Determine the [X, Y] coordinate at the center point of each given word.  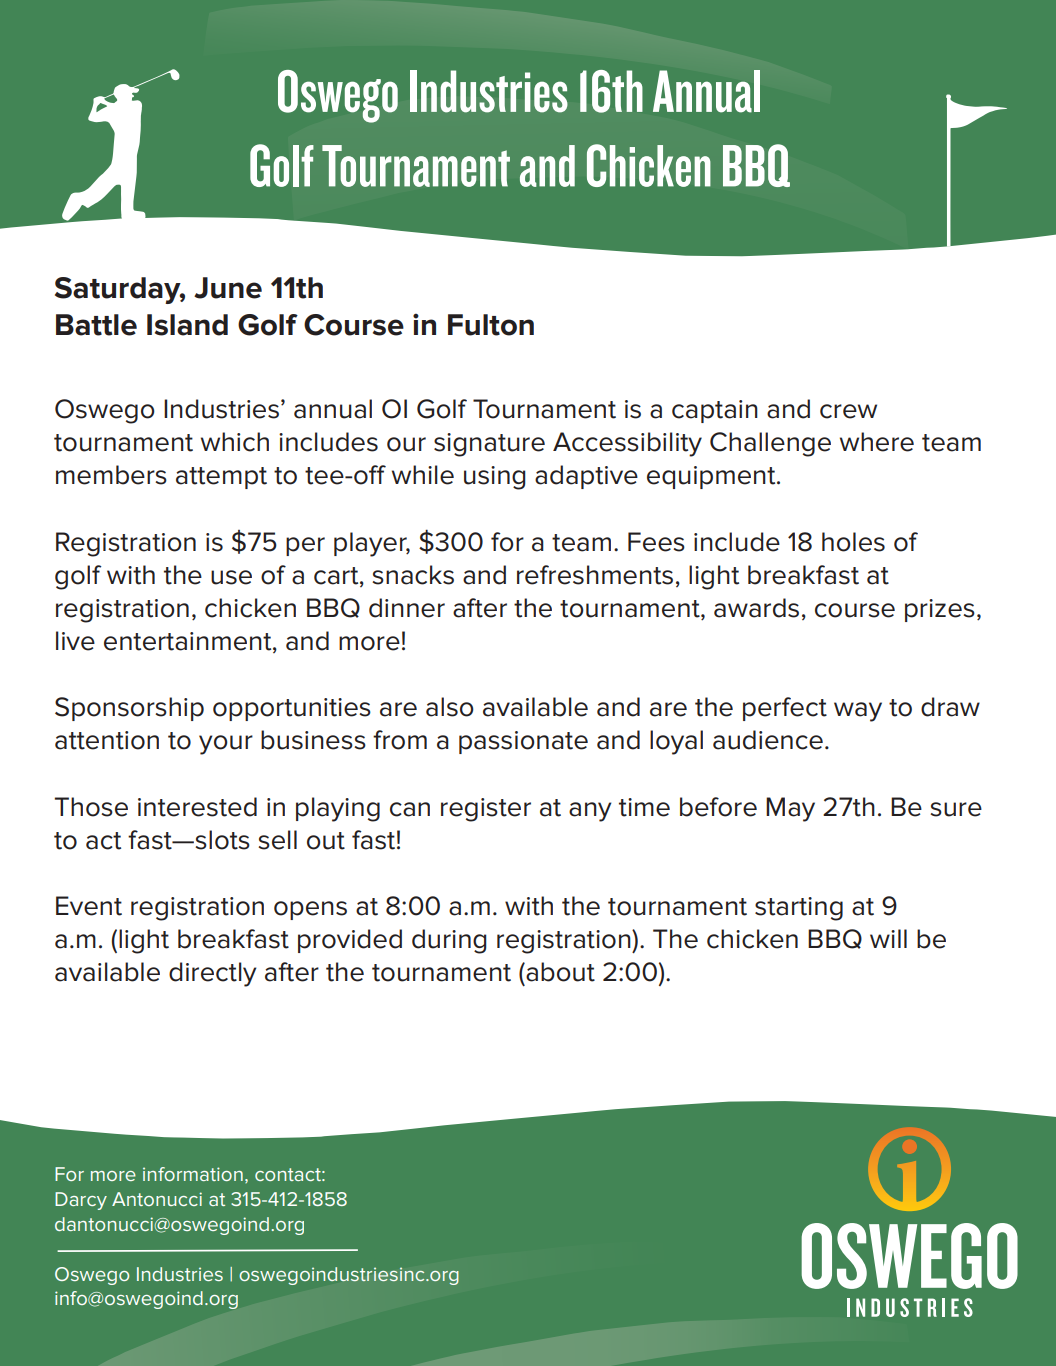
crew [848, 411]
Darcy [81, 1201]
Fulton [491, 325]
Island [187, 325]
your [226, 745]
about [559, 972]
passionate [523, 742]
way [858, 712]
